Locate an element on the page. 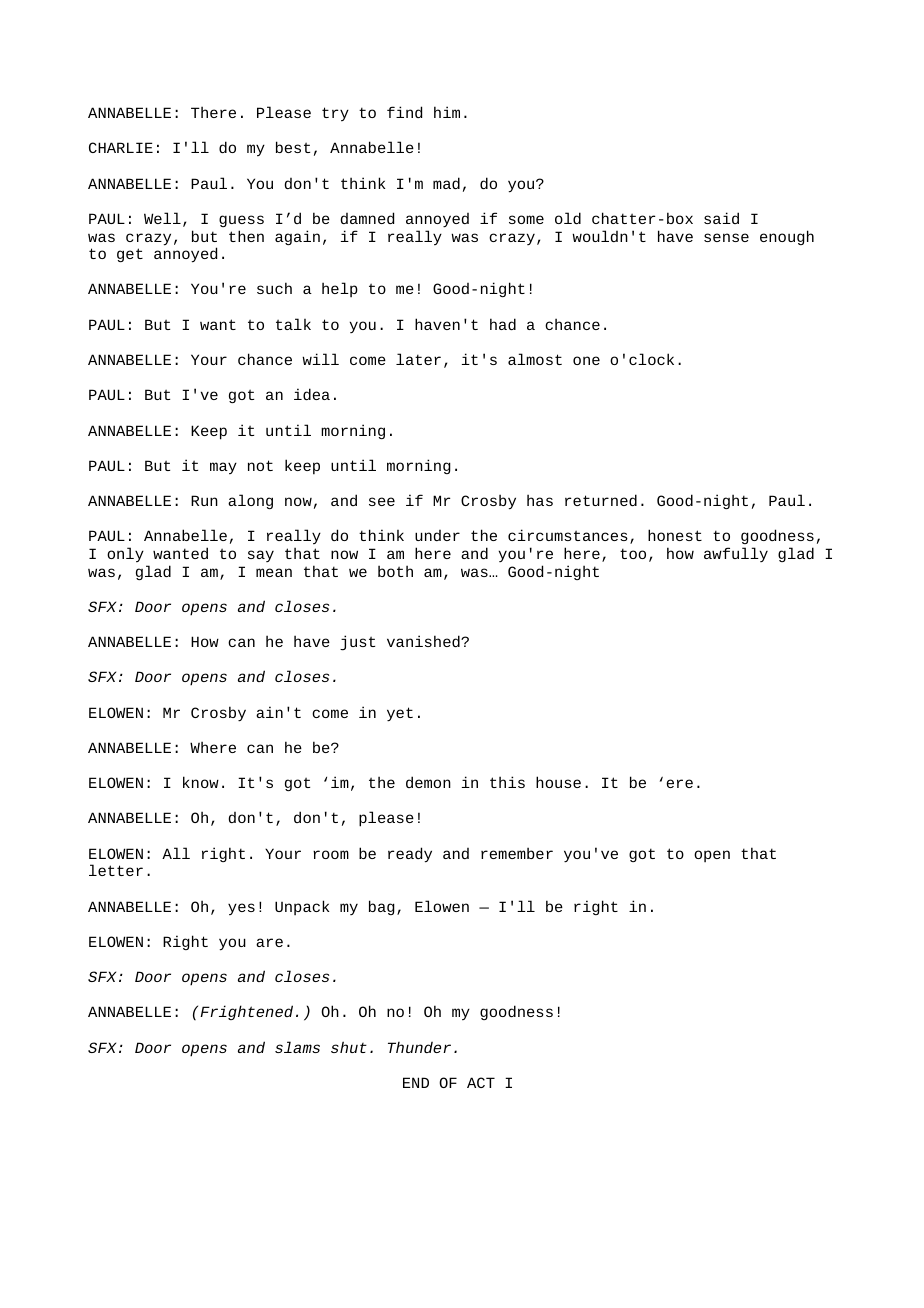 The image size is (924, 1308). see is located at coordinates (382, 501).
